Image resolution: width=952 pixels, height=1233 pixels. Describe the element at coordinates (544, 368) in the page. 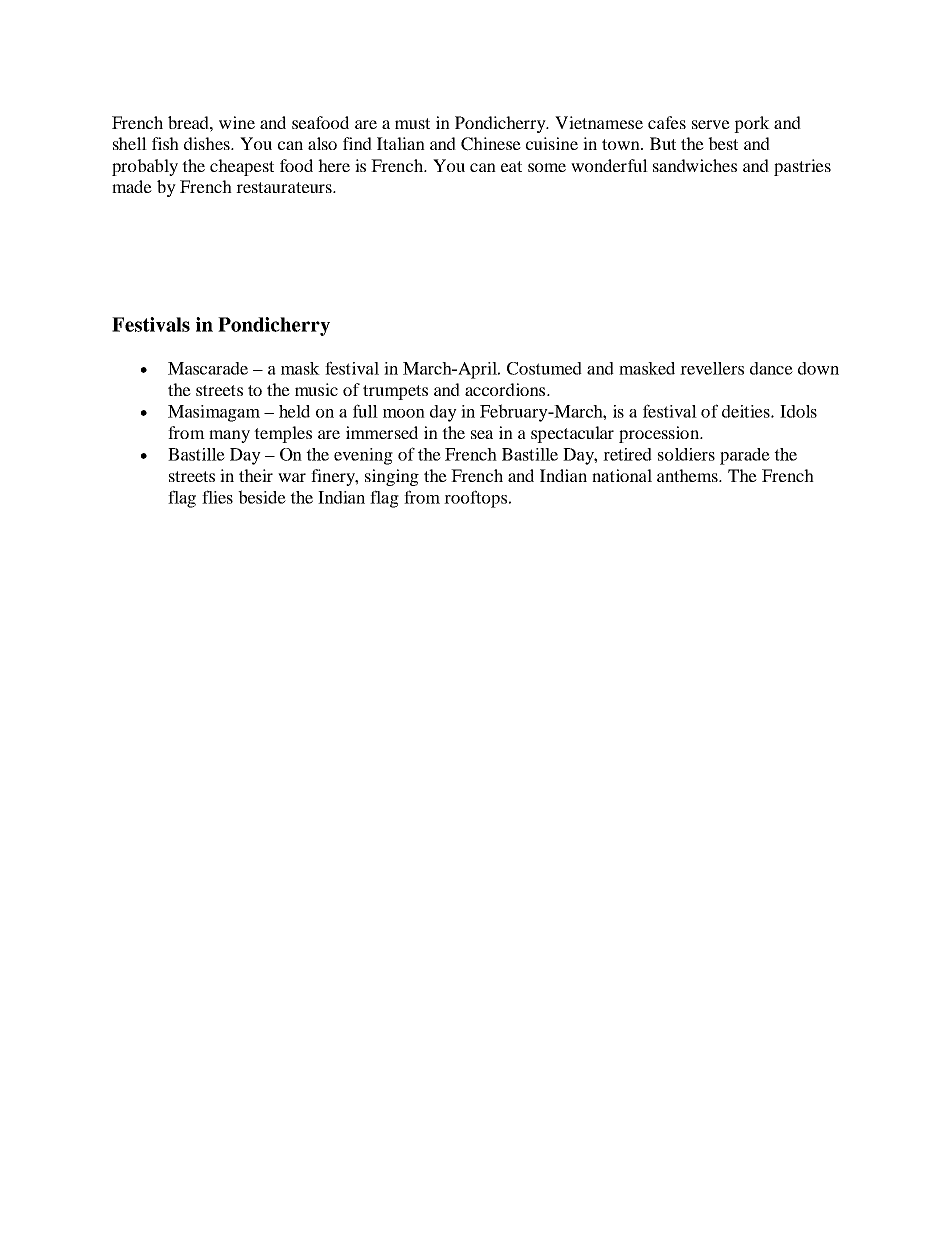

I see `Costumed` at that location.
